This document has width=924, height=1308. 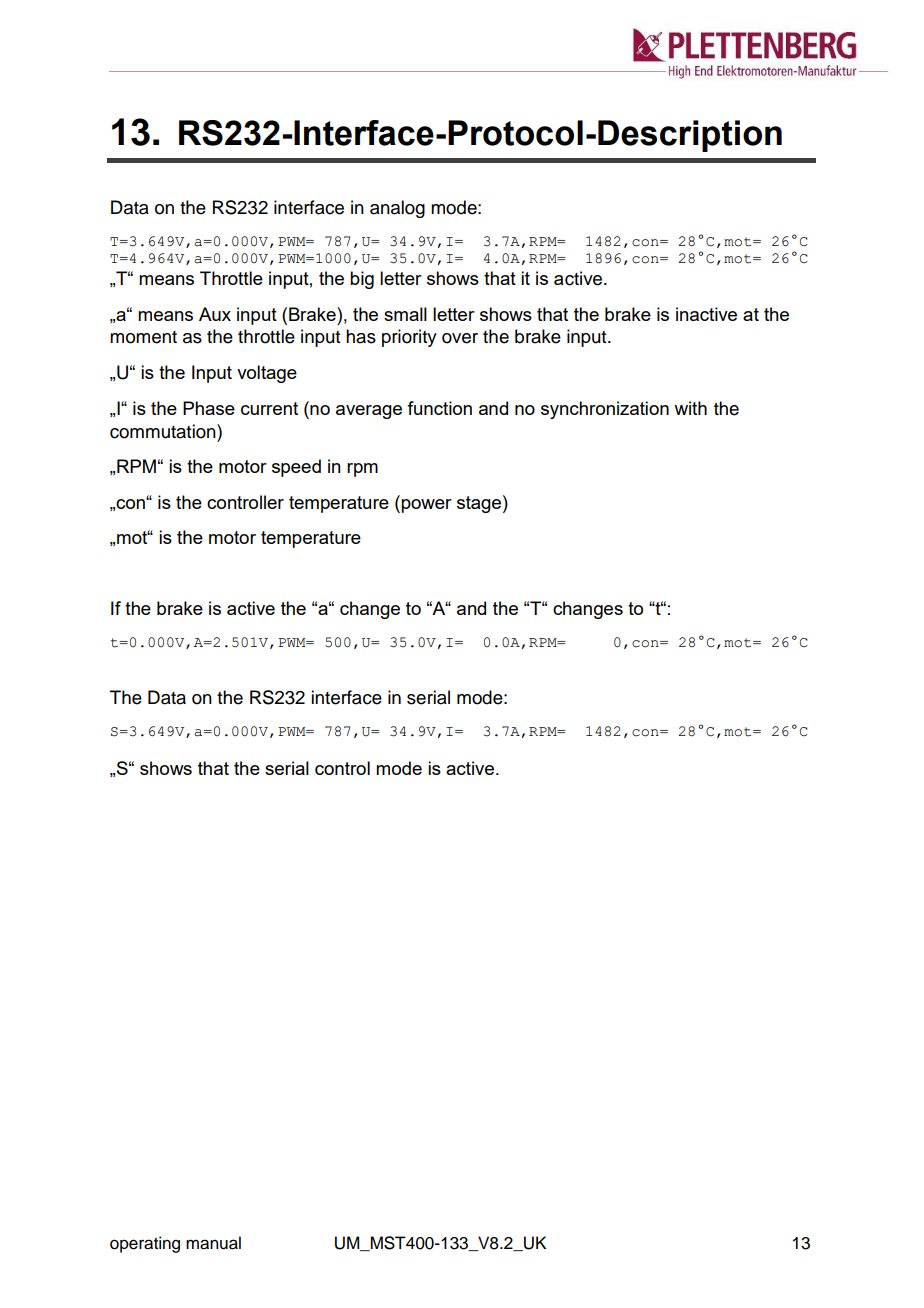 I want to click on synchronization, so click(x=605, y=410).
